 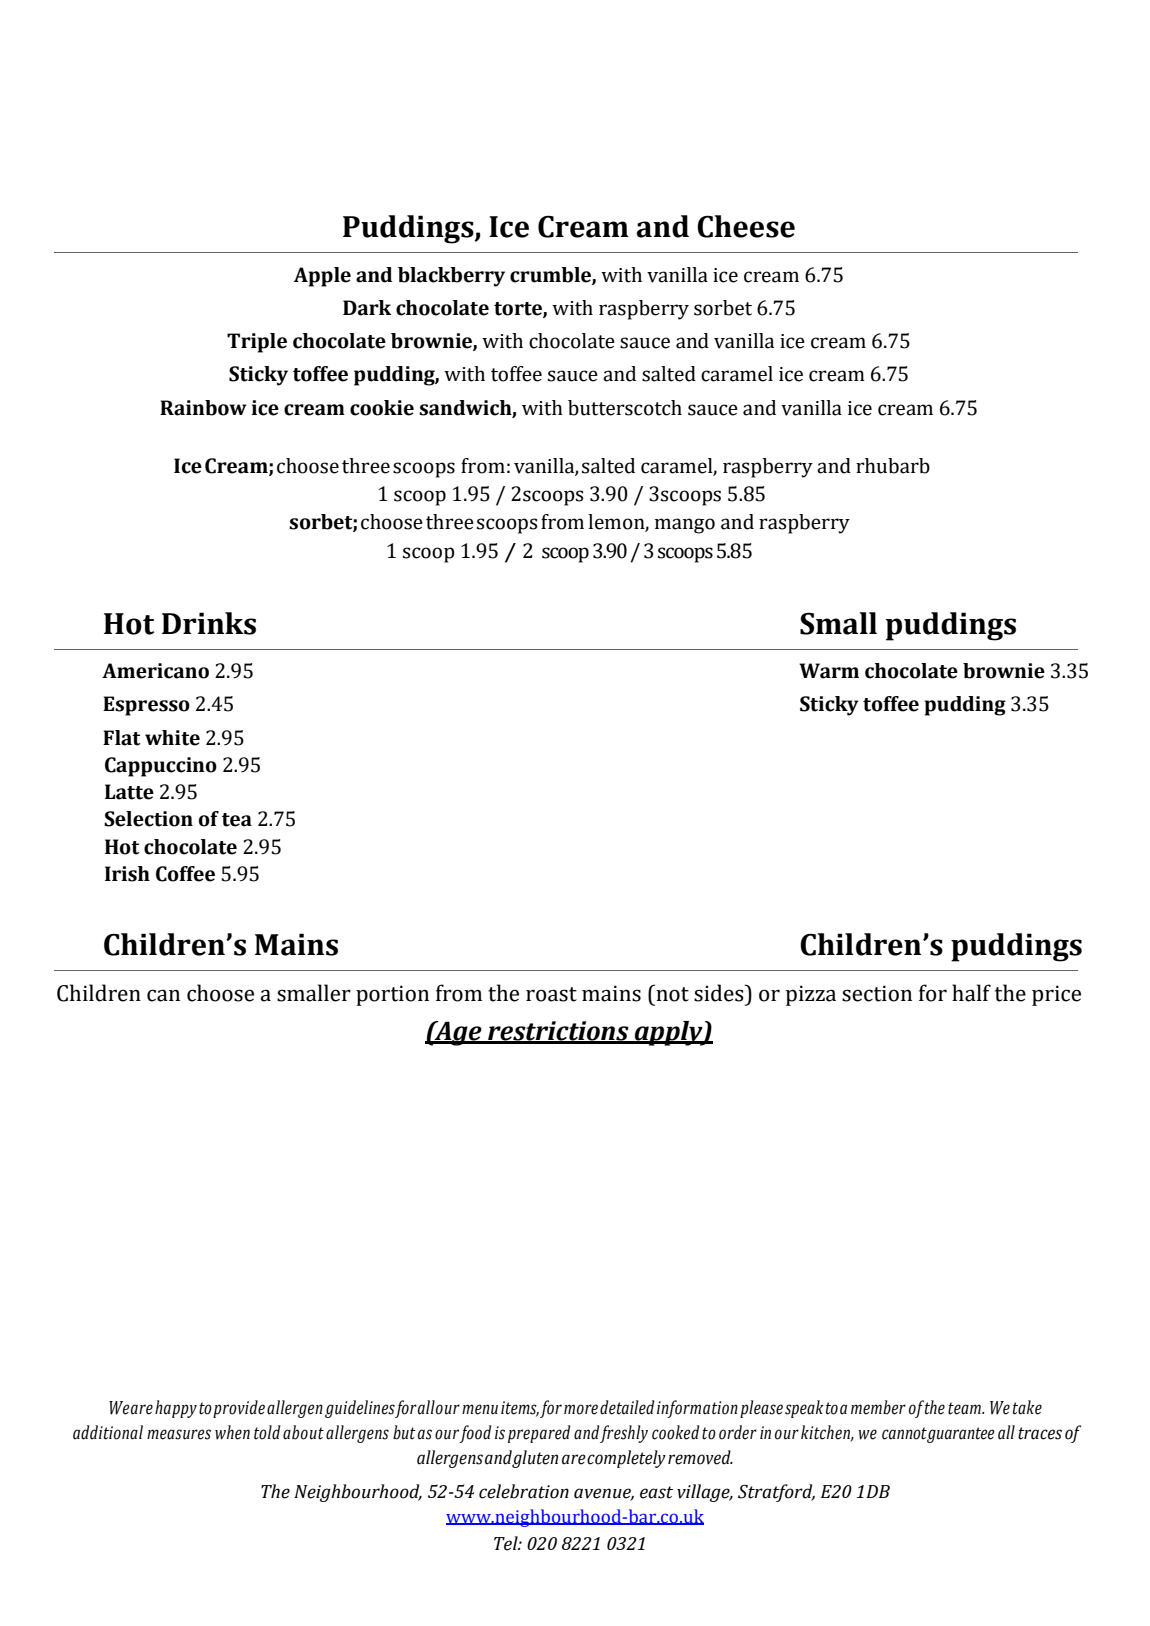 What do you see at coordinates (232, 1432) in the screenshot?
I see `when` at bounding box center [232, 1432].
